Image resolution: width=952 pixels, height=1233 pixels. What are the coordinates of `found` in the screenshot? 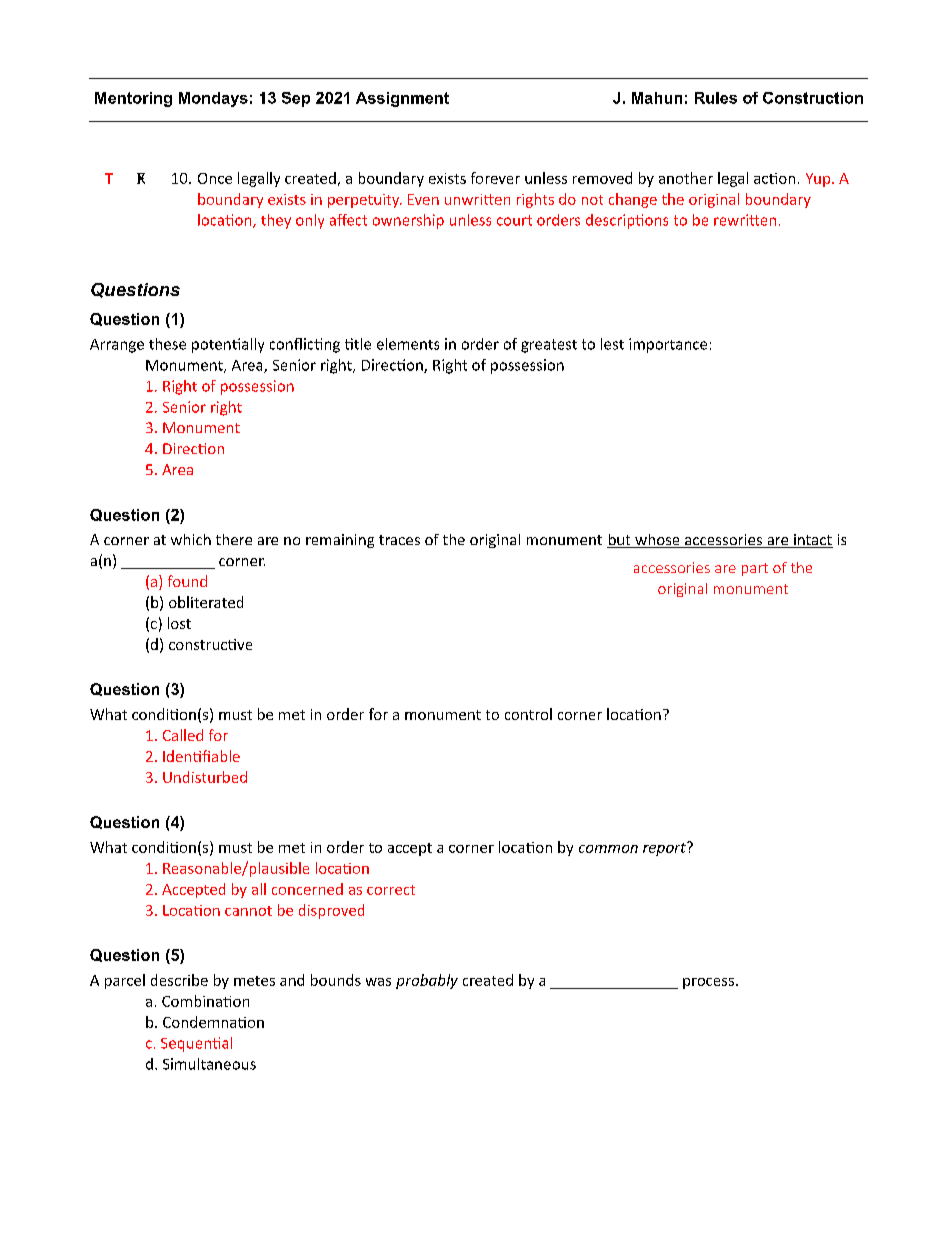 It's located at (187, 581).
